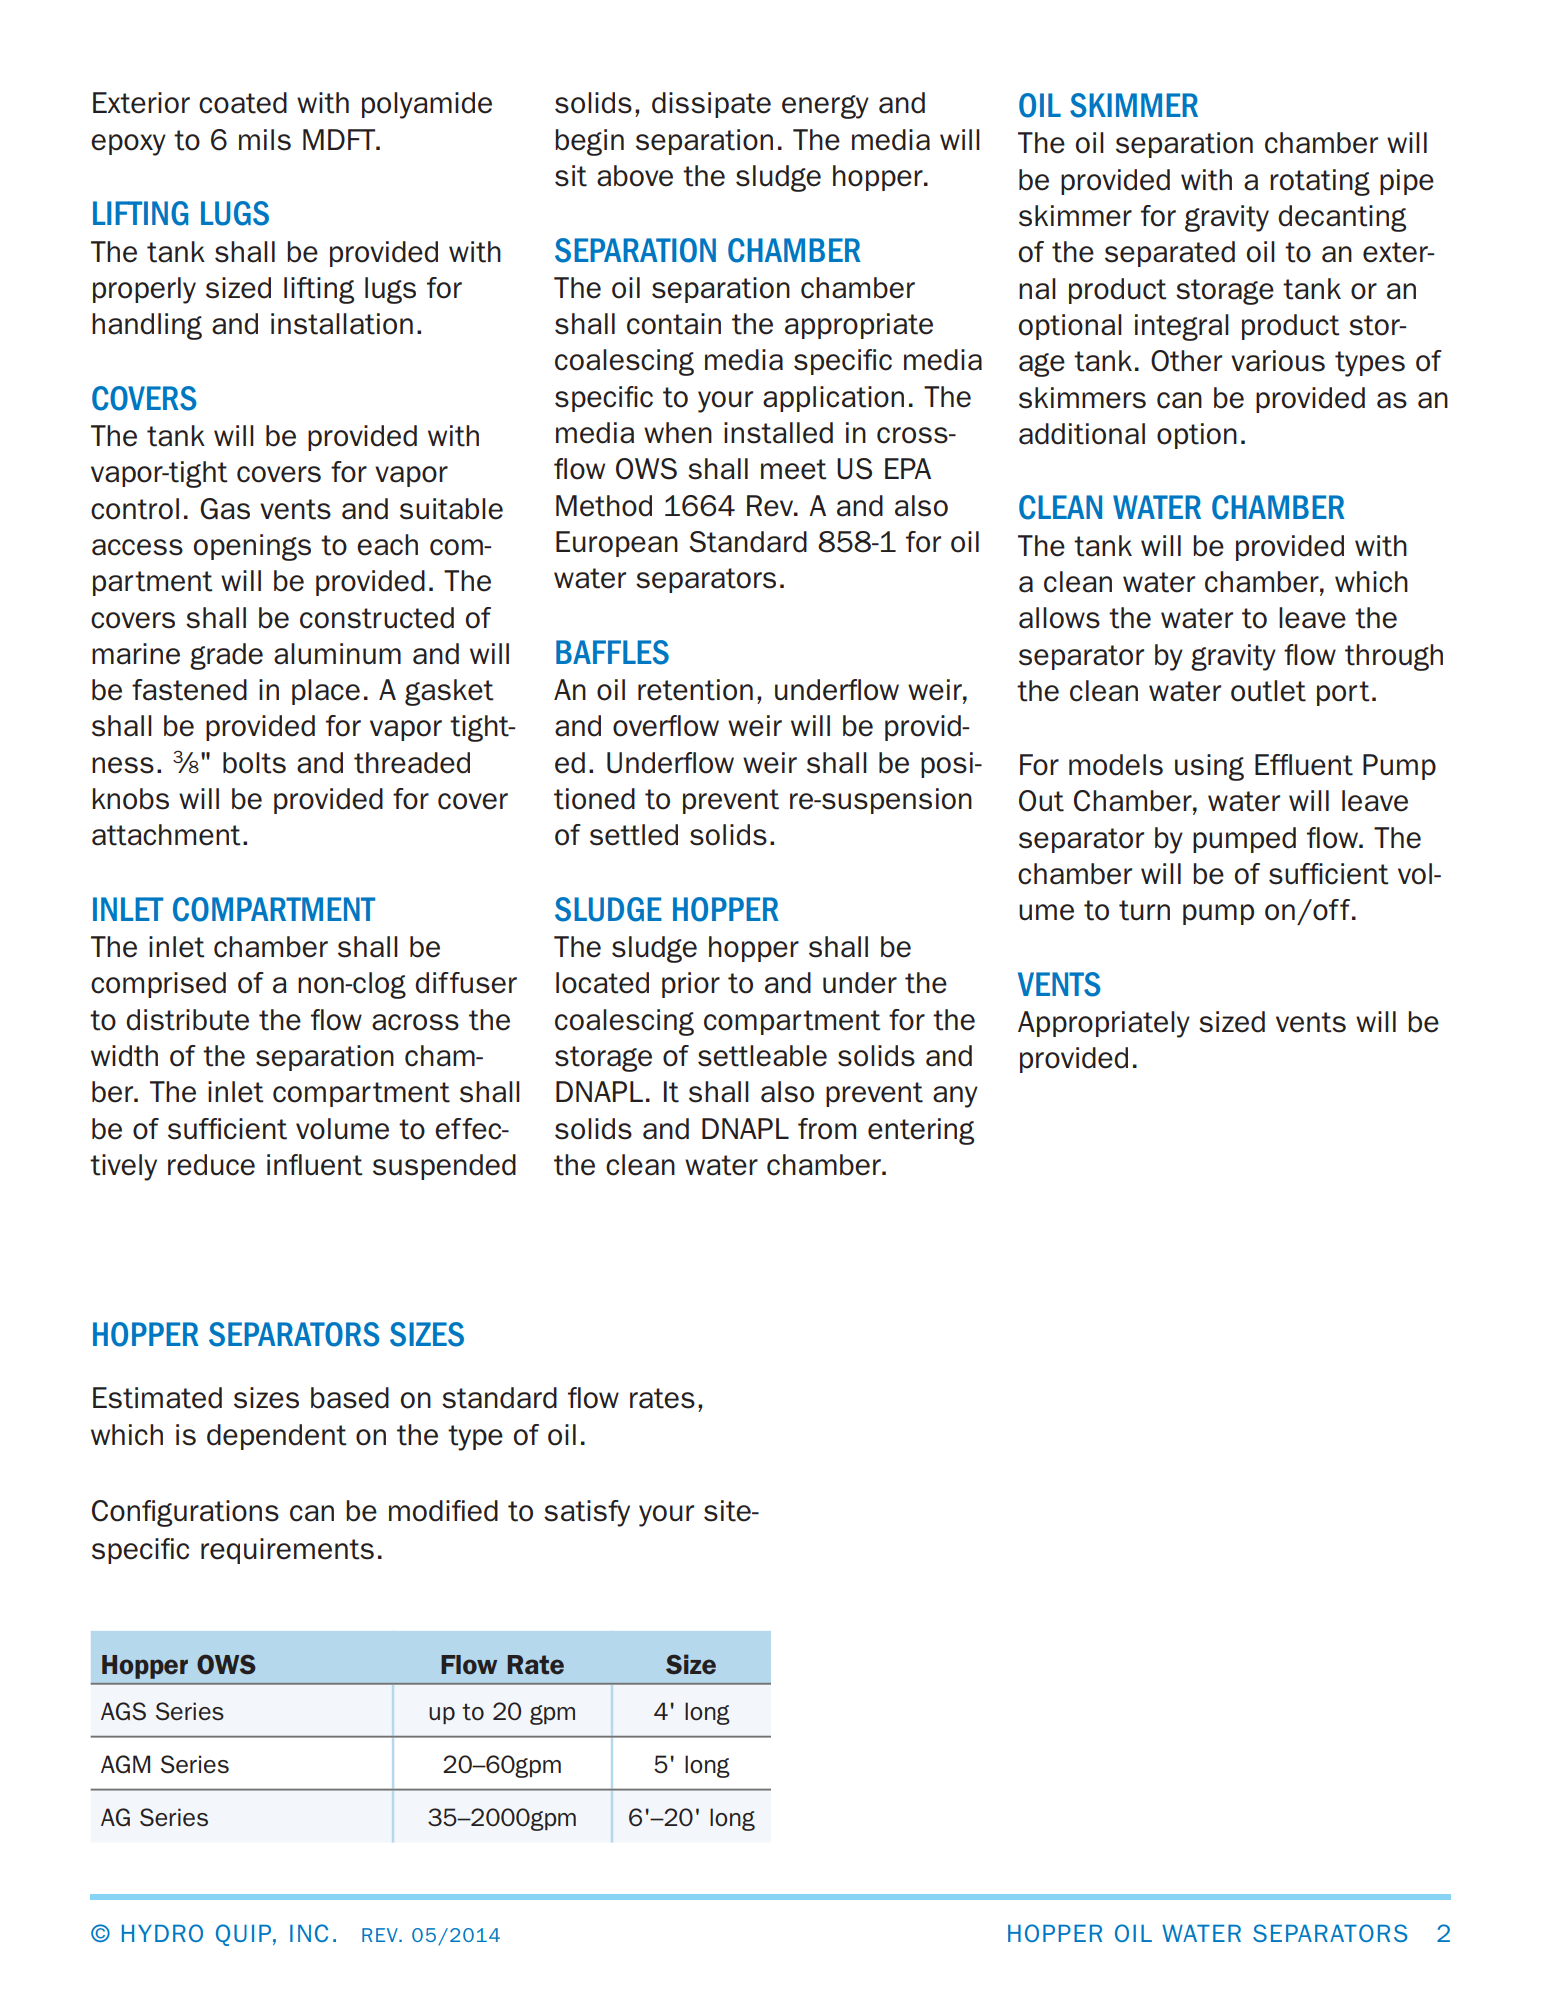 The image size is (1542, 1996). I want to click on dissipate, so click(711, 105).
